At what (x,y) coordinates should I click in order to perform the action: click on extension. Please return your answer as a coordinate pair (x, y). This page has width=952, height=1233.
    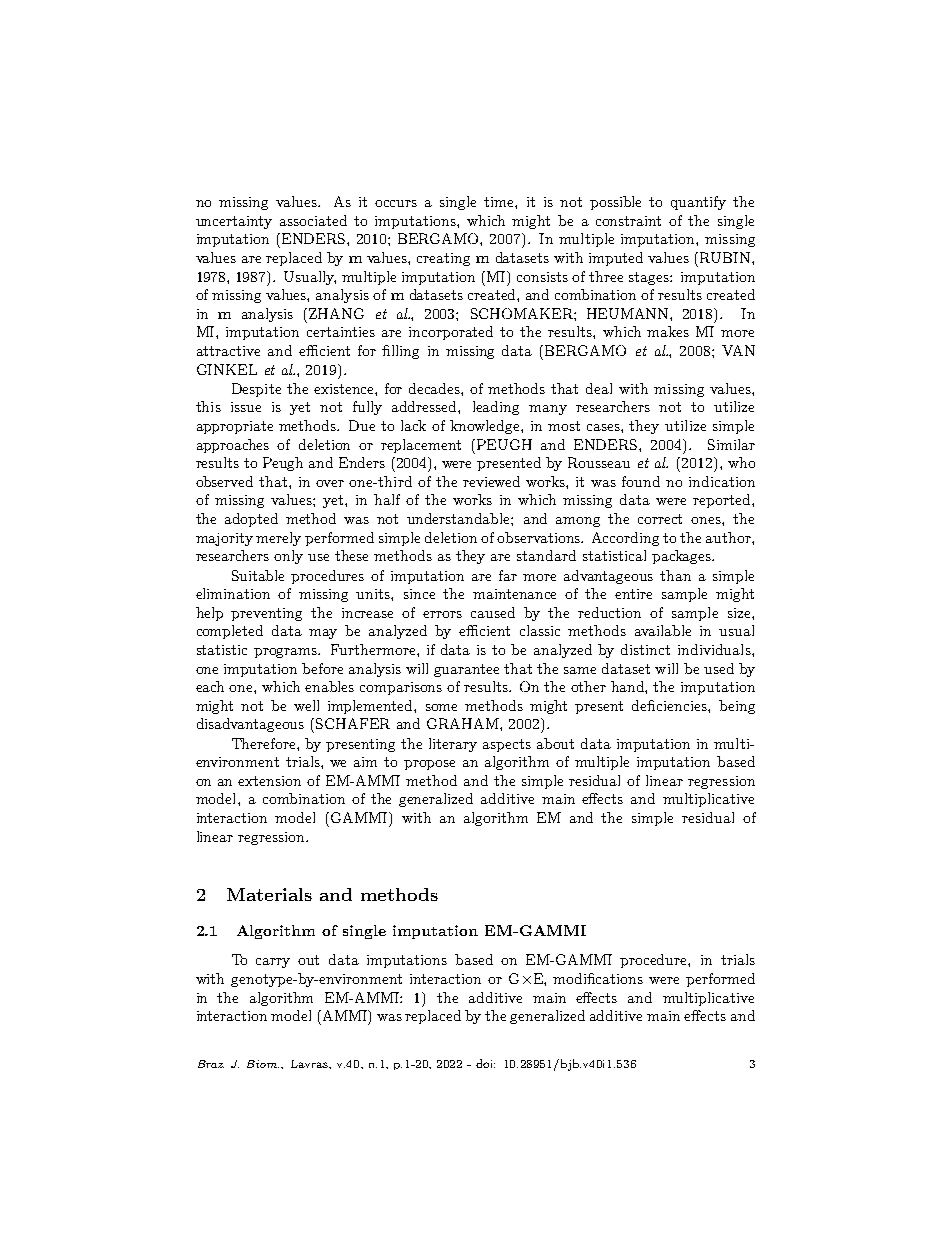
    Looking at the image, I should click on (269, 781).
